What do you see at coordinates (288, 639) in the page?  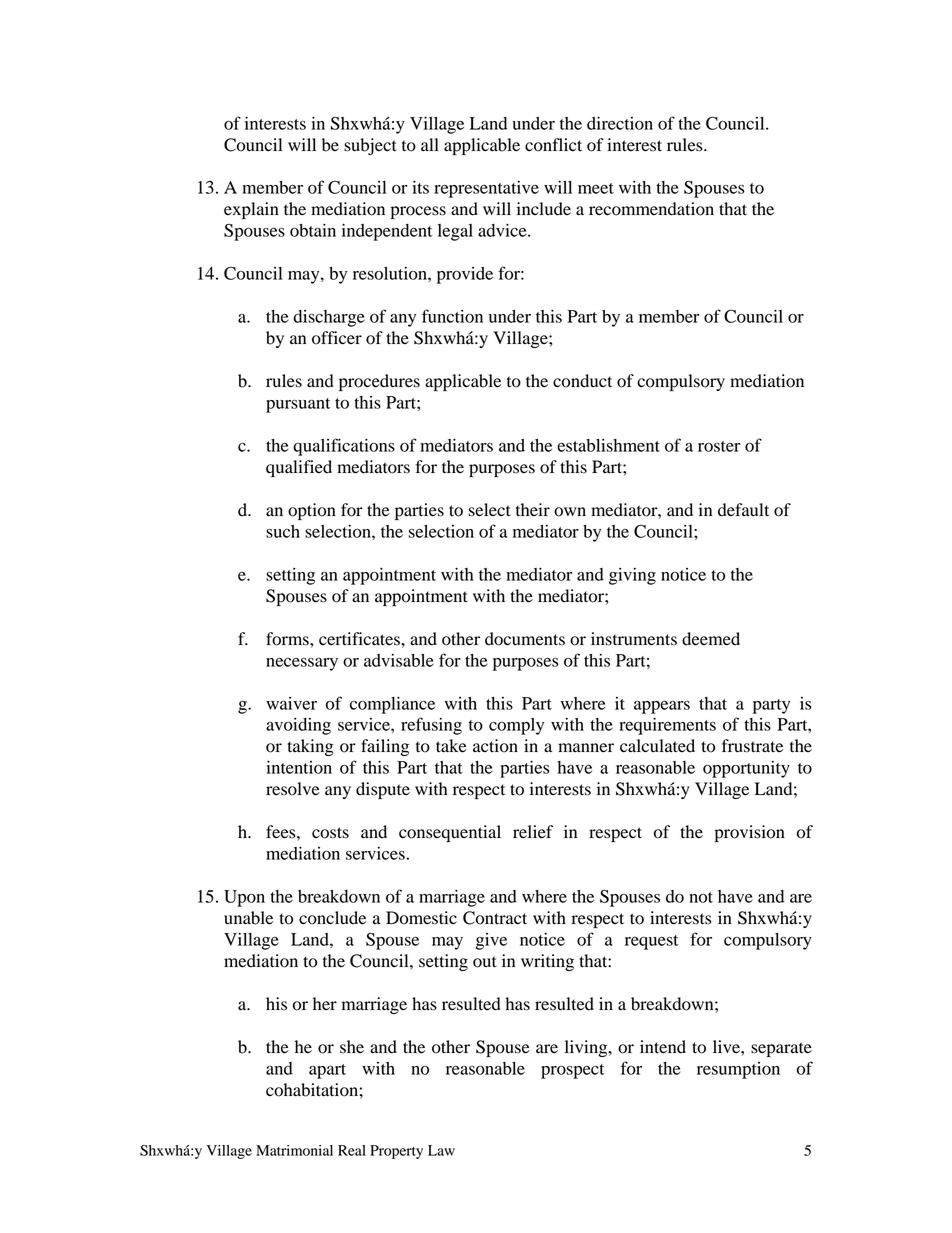 I see `forms` at bounding box center [288, 639].
